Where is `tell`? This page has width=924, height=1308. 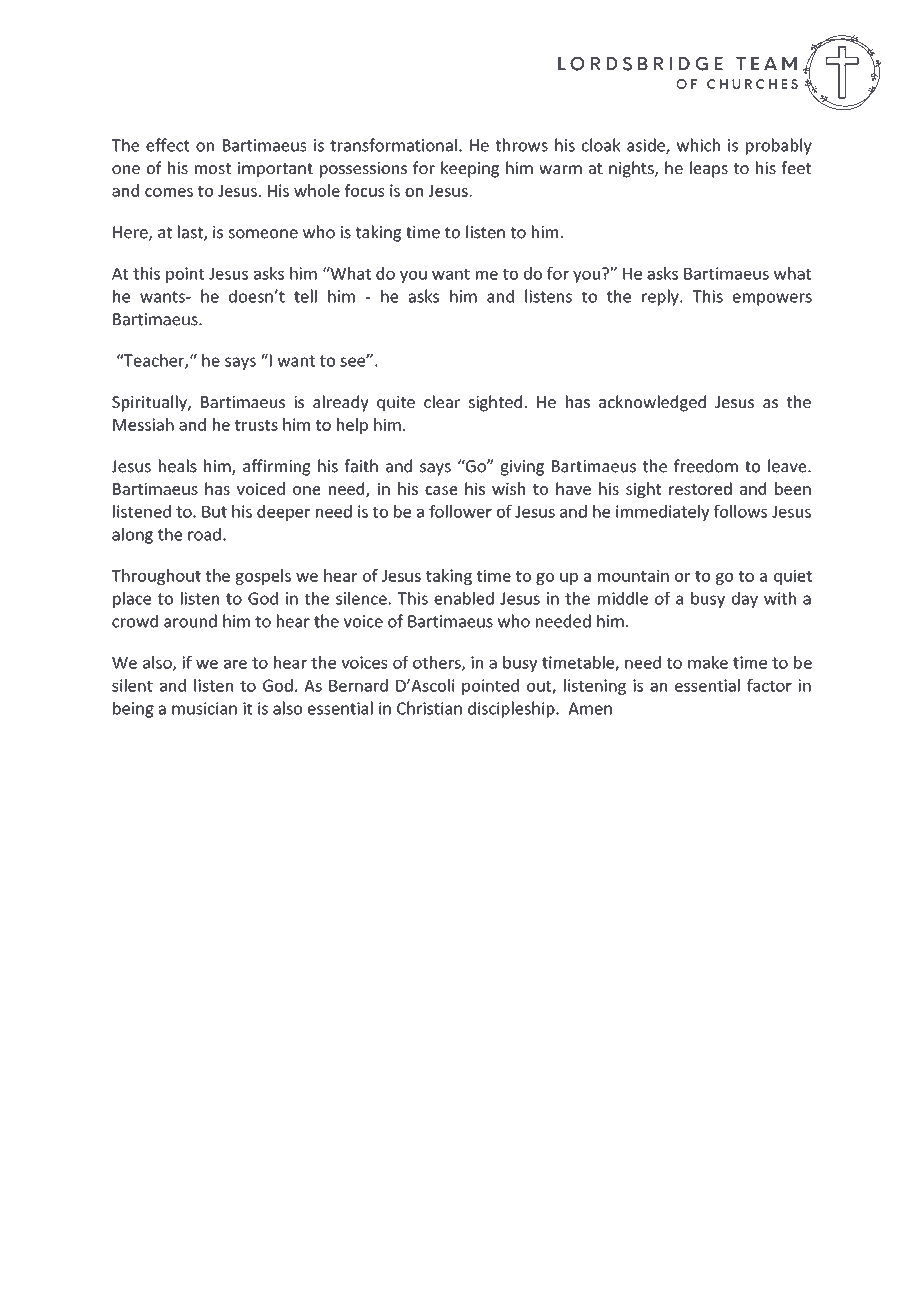 tell is located at coordinates (305, 296).
